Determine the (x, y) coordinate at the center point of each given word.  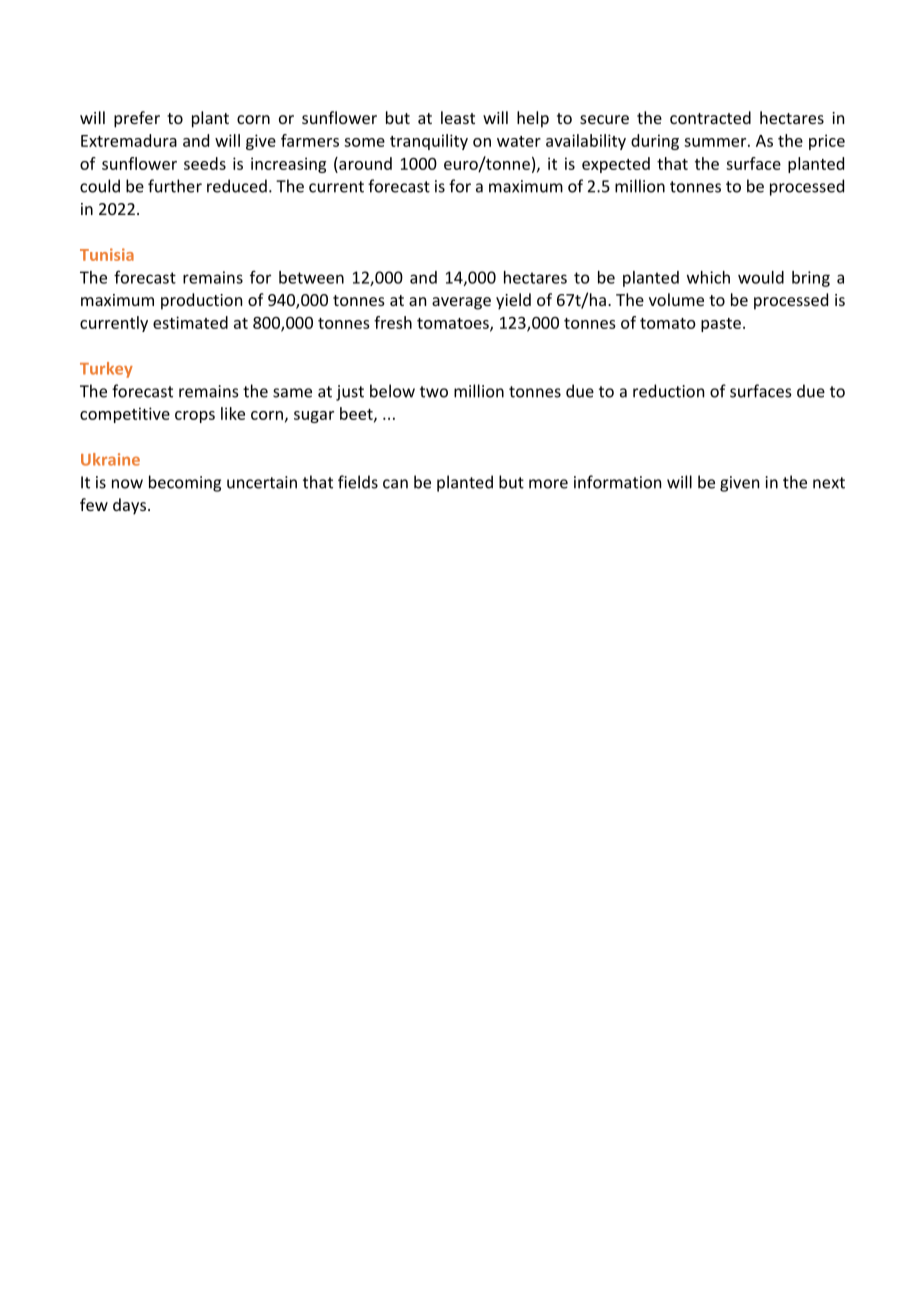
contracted (710, 117)
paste (721, 325)
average (461, 303)
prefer (137, 119)
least (458, 117)
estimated (190, 322)
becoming (185, 483)
